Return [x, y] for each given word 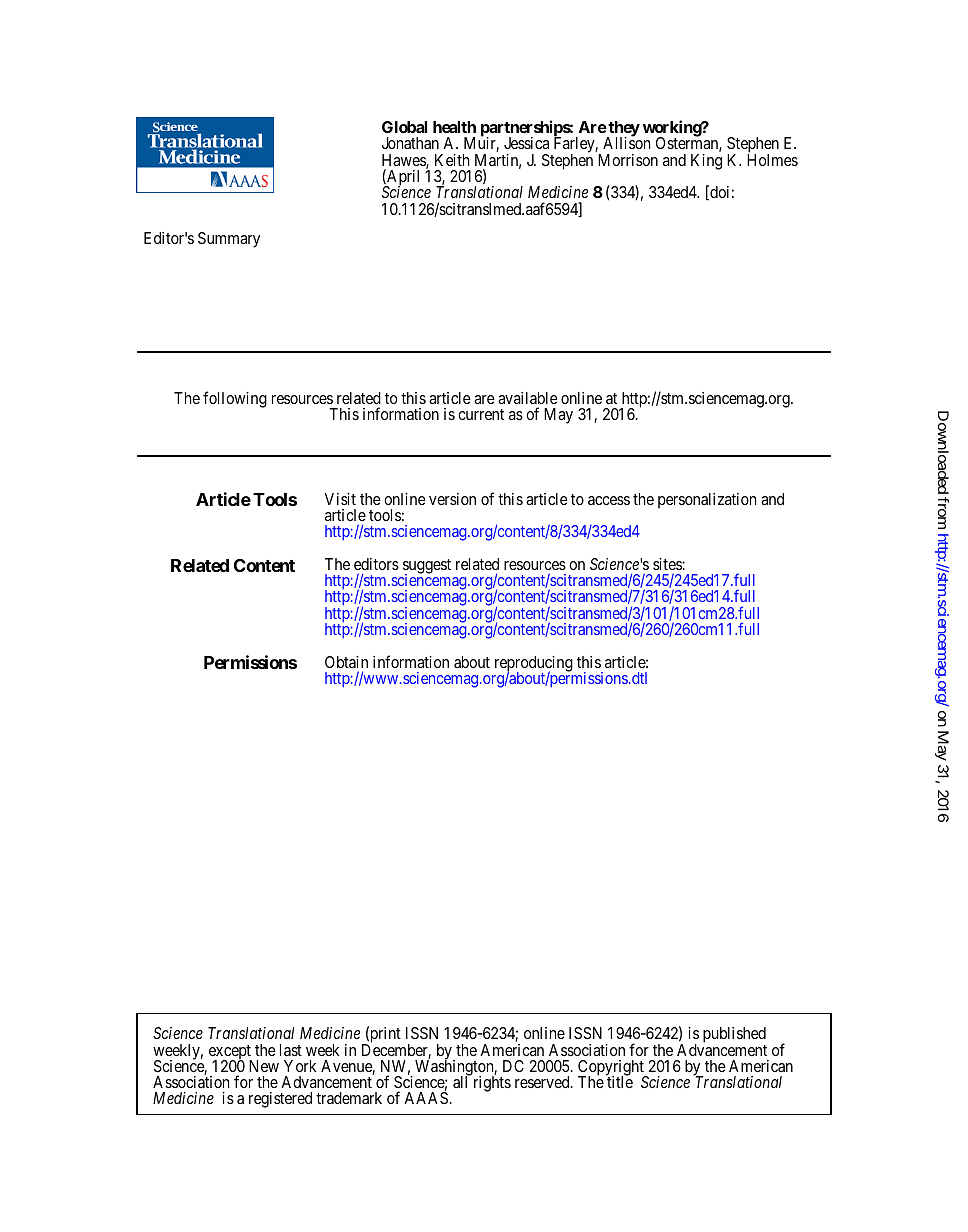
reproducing [534, 665]
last [291, 1050]
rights [492, 1084]
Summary [229, 240]
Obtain [346, 662]
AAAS [426, 1098]
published [734, 1036]
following [235, 399]
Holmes [772, 160]
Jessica [526, 143]
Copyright [612, 1069]
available [528, 398]
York [300, 1066]
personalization [707, 501]
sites [668, 564]
